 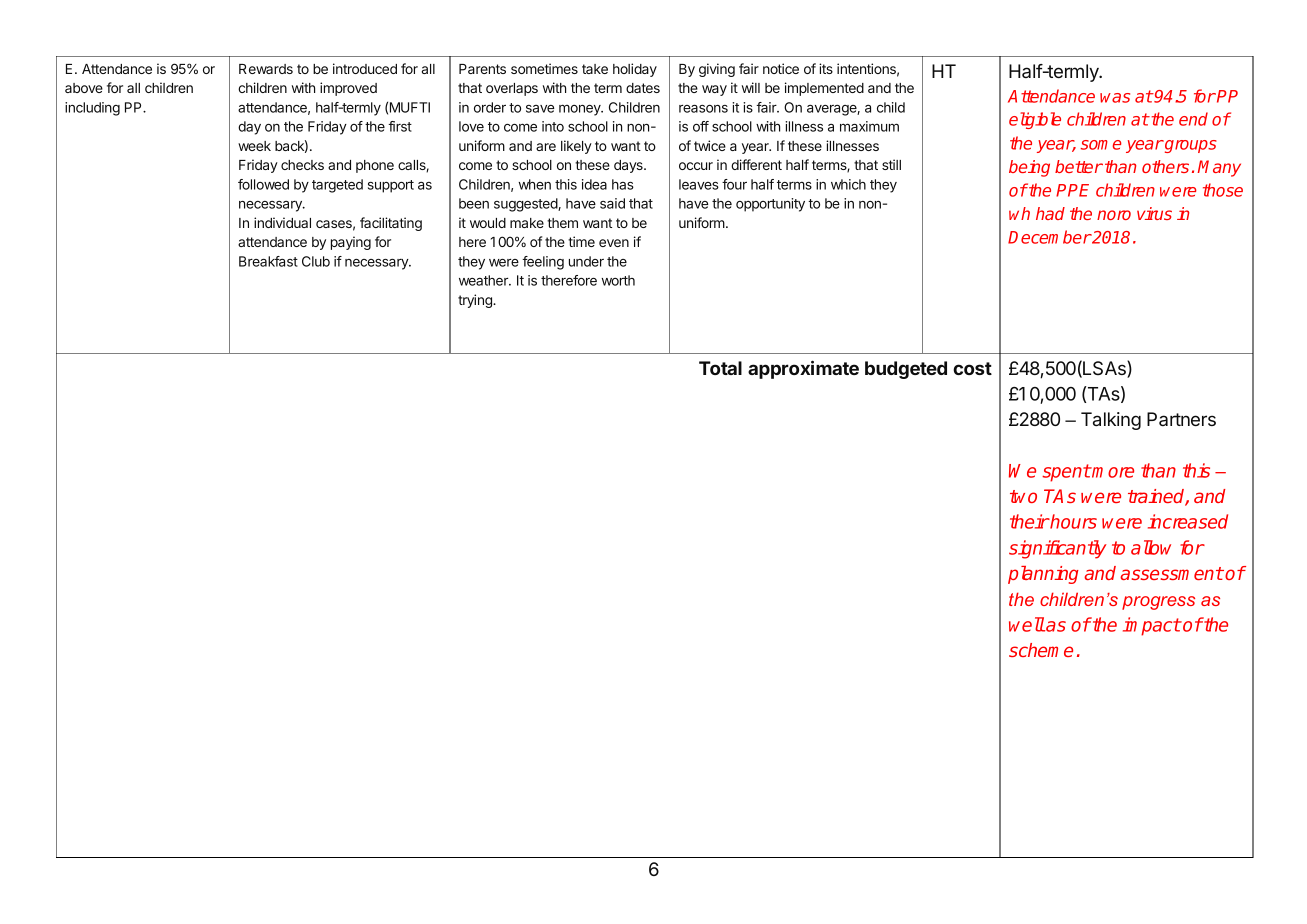 I want to click on more, so click(x=1112, y=472).
